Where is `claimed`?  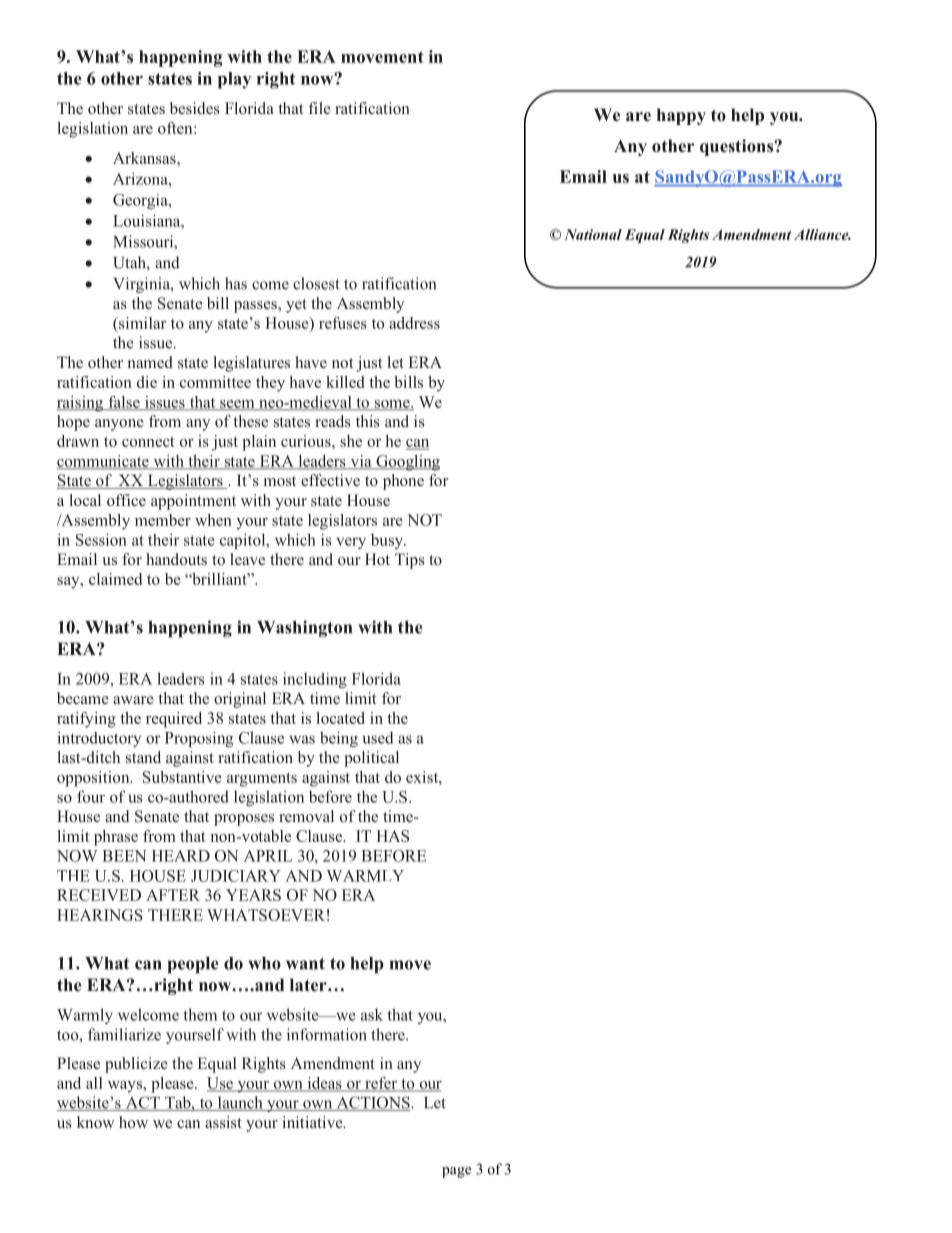 claimed is located at coordinates (115, 579).
